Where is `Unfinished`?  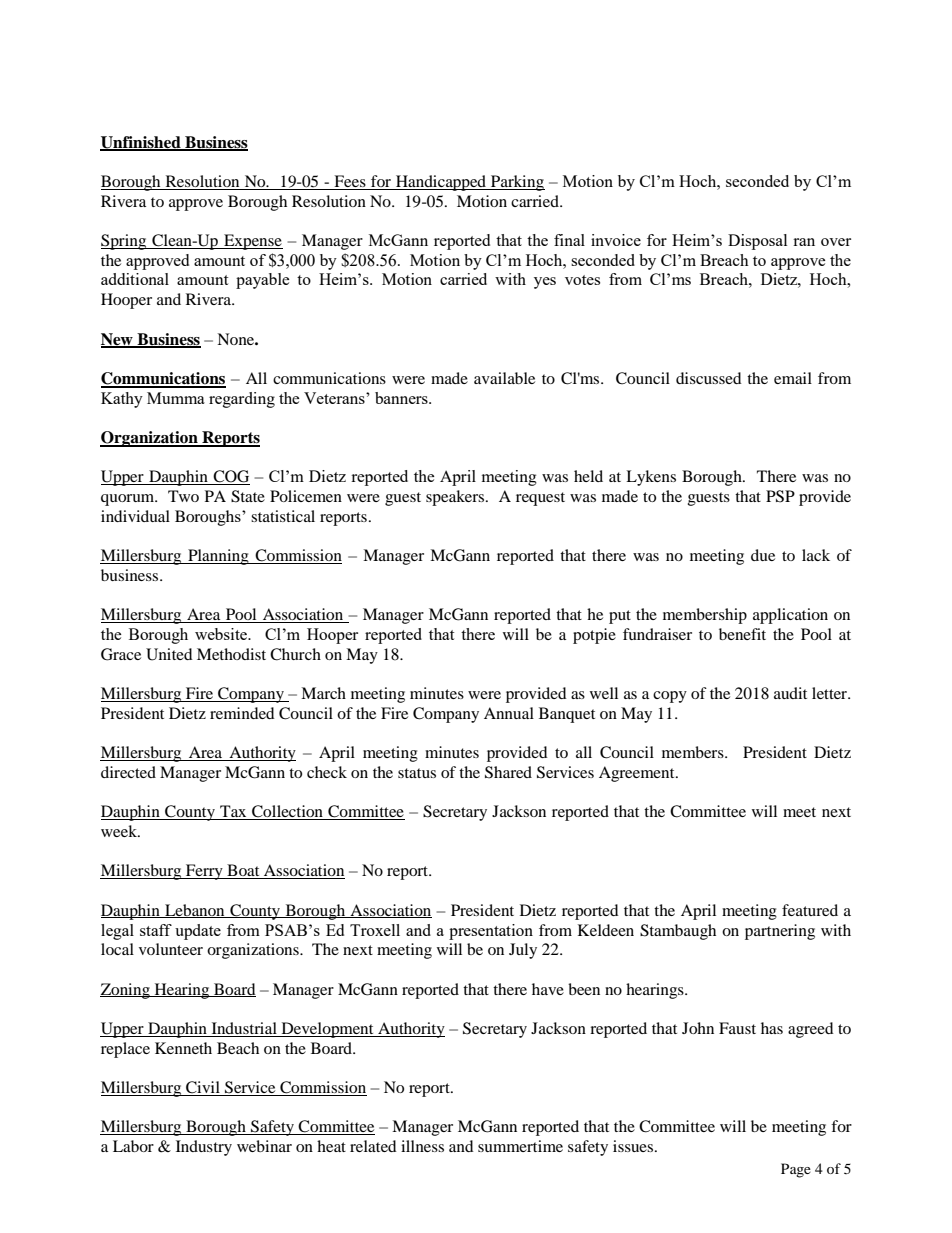
Unfinished is located at coordinates (141, 143).
